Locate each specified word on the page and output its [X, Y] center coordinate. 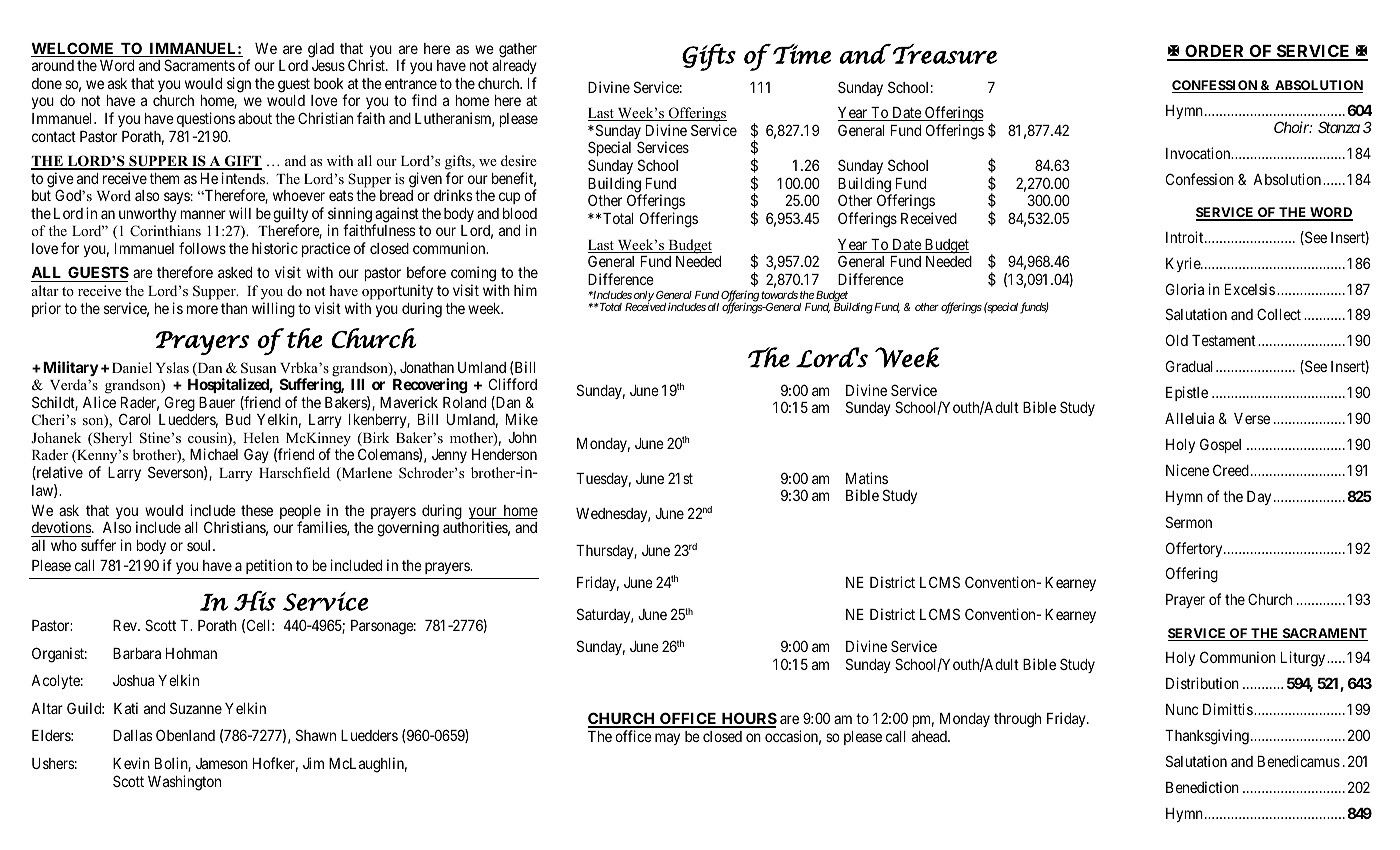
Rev [126, 625]
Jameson [222, 763]
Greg [180, 404]
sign [239, 85]
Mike [522, 419]
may [667, 739]
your [484, 514]
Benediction [1202, 787]
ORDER [1215, 52]
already [514, 67]
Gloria [1185, 289]
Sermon [1189, 522]
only [644, 297]
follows [202, 248]
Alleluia [1189, 418]
